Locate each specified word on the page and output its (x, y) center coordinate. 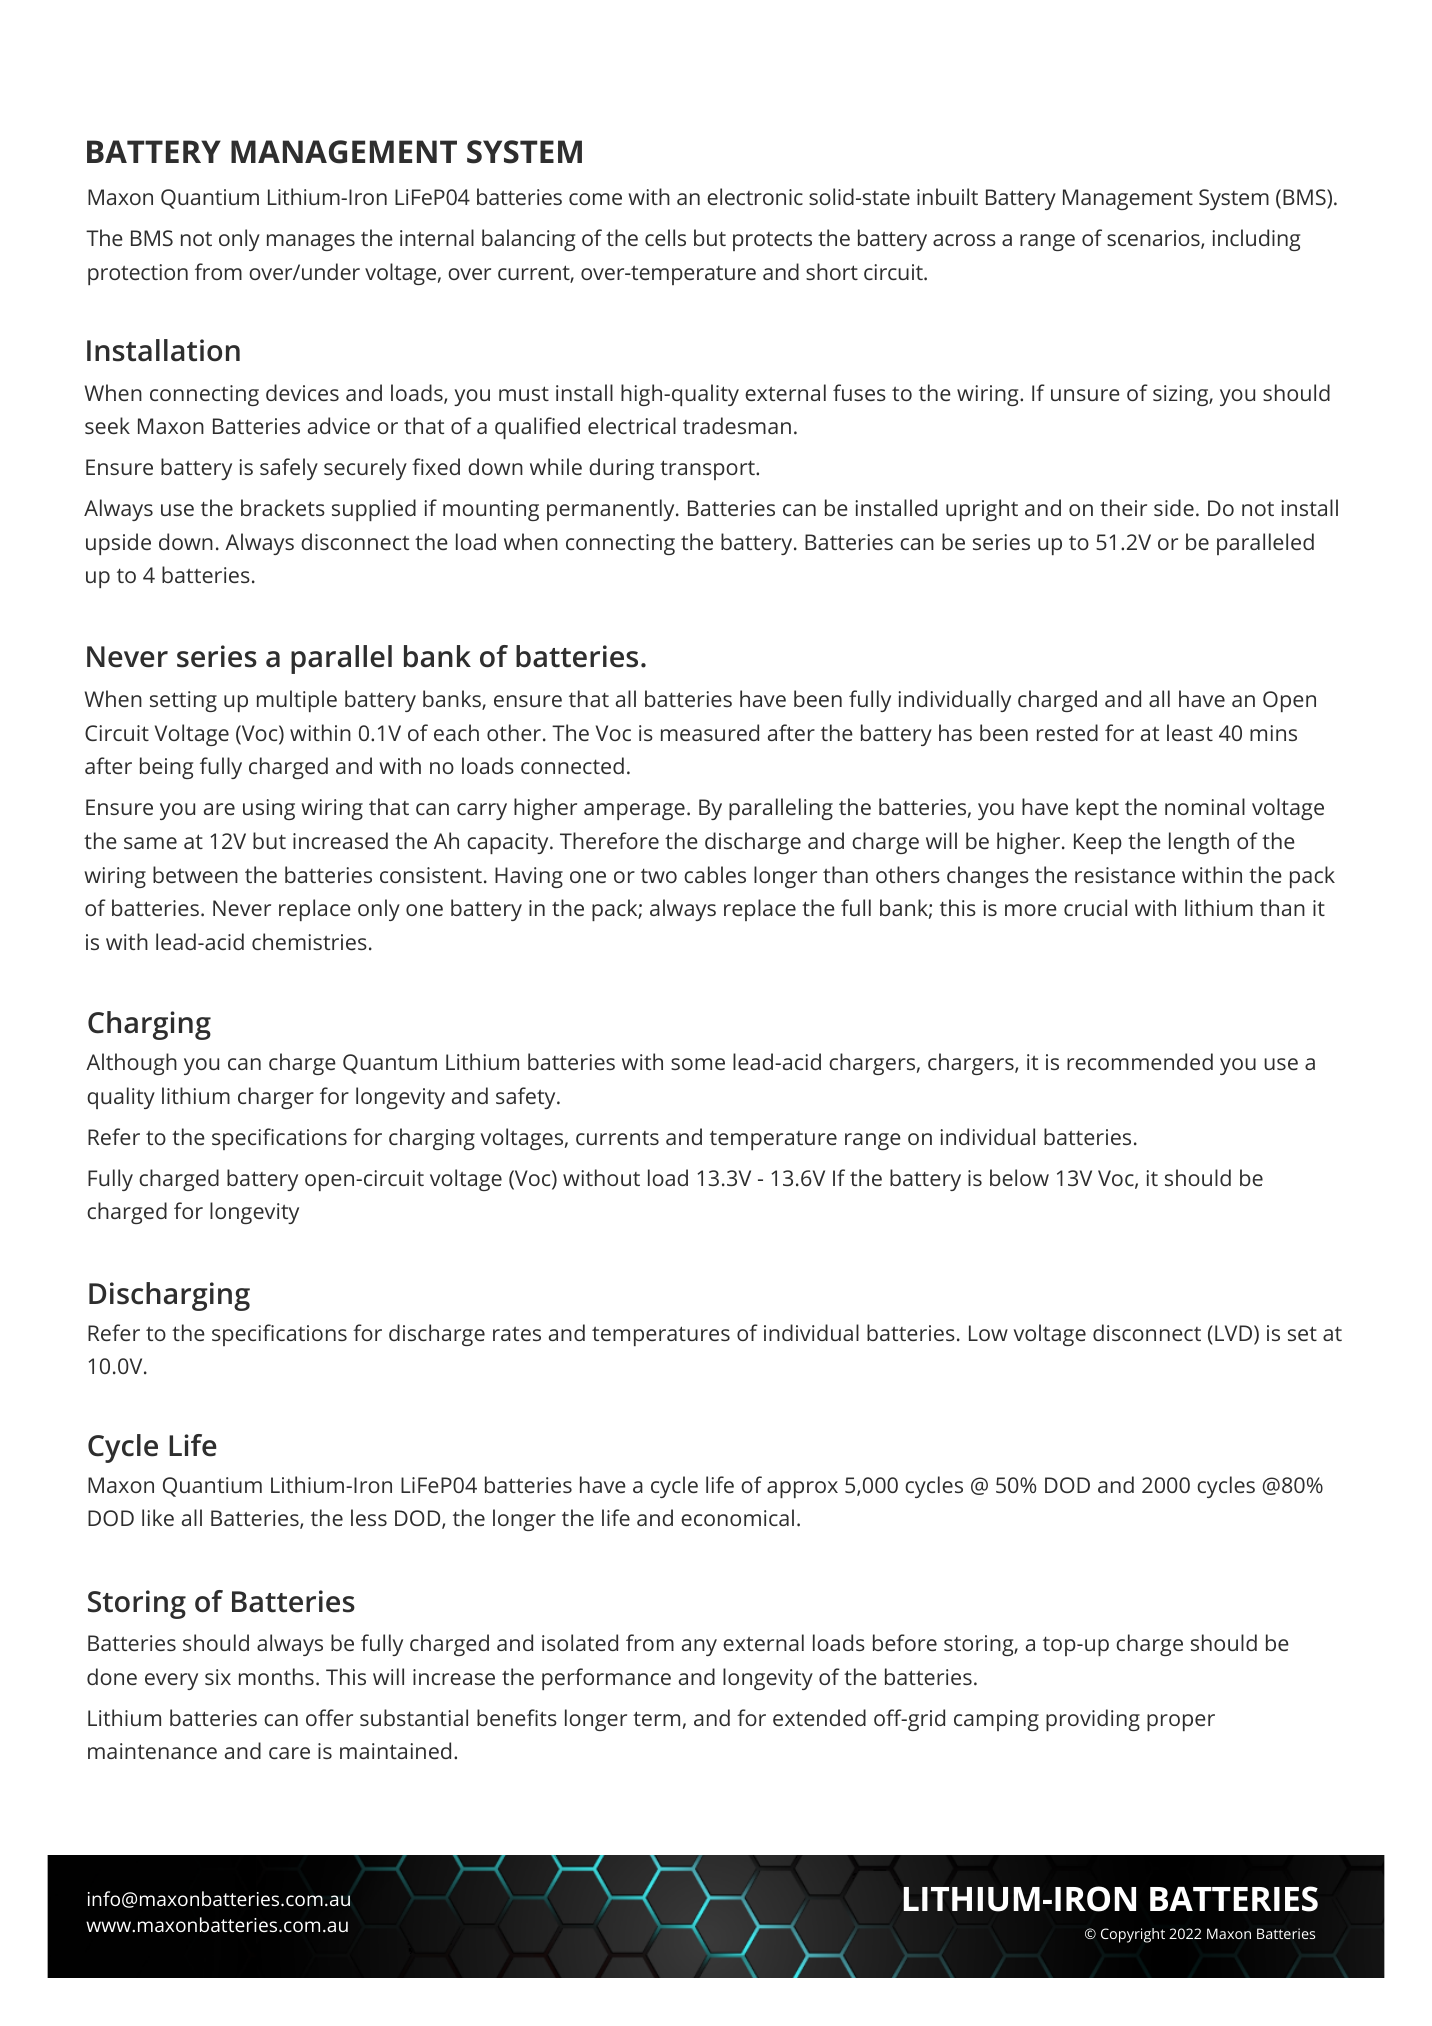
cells (665, 237)
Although (131, 1064)
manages (311, 242)
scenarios (1154, 239)
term (656, 1718)
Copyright (1133, 1935)
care (289, 1753)
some (698, 1064)
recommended (1140, 1061)
